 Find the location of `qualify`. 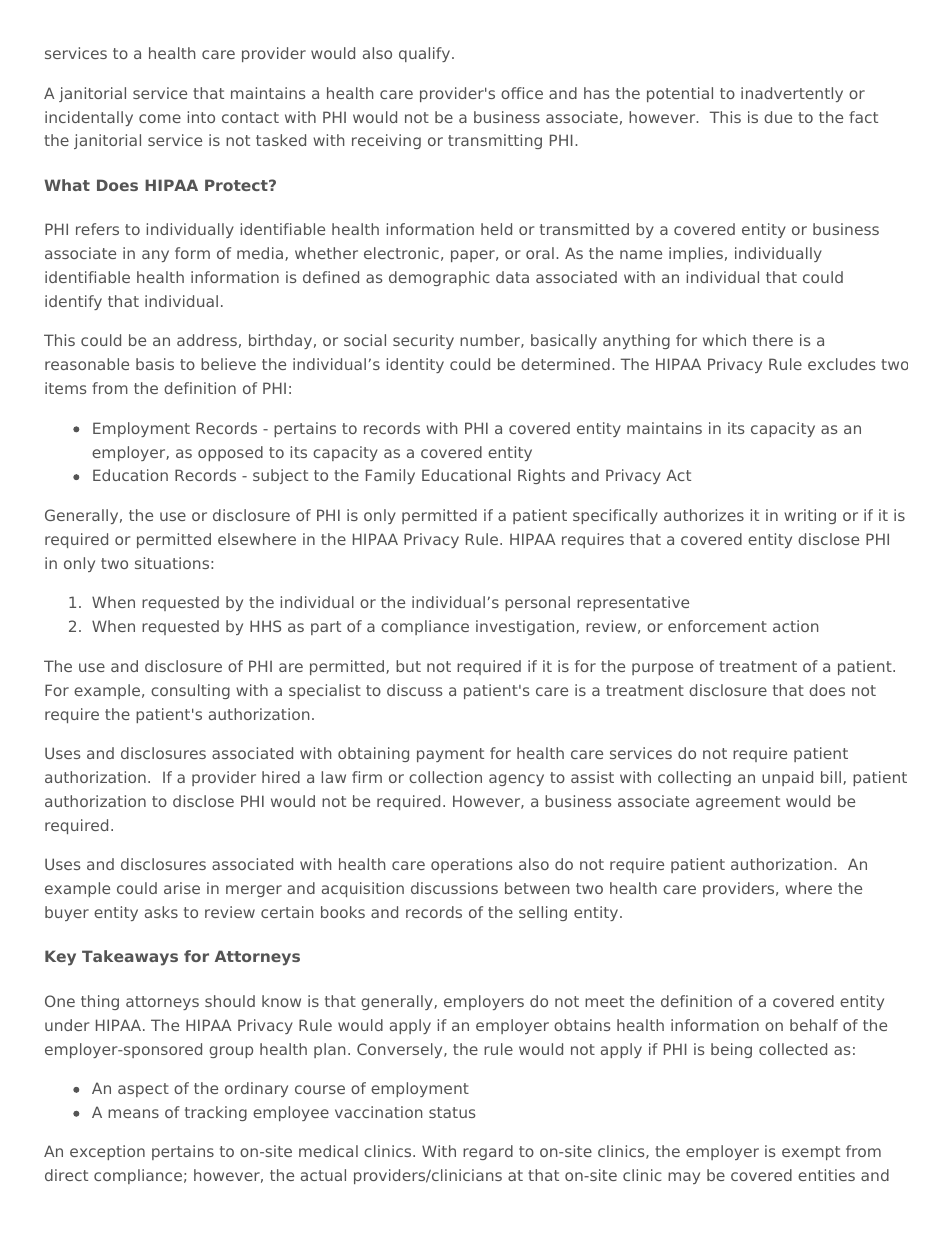

qualify is located at coordinates (426, 54).
